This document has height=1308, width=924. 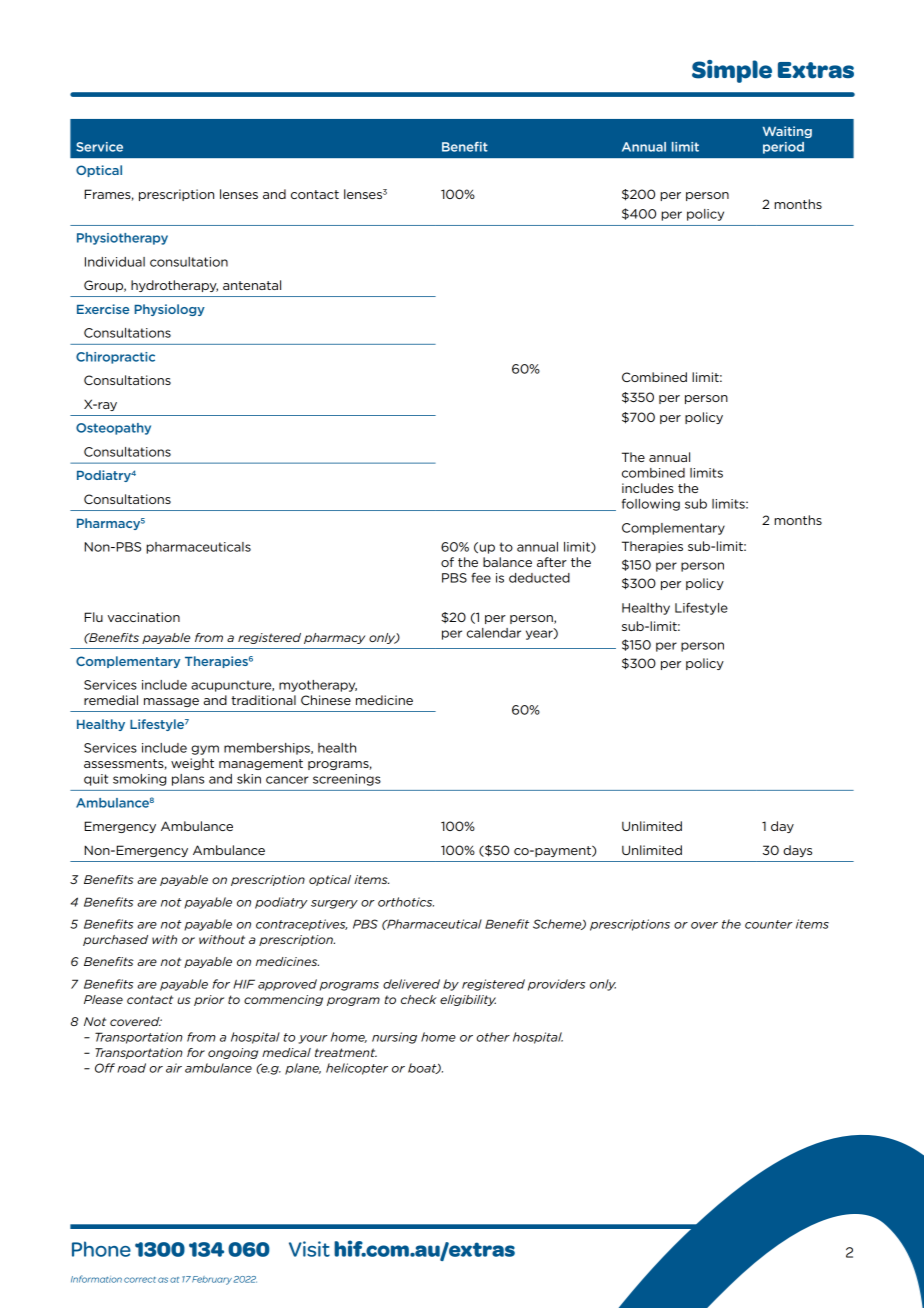 What do you see at coordinates (188, 780) in the document?
I see `plans` at bounding box center [188, 780].
